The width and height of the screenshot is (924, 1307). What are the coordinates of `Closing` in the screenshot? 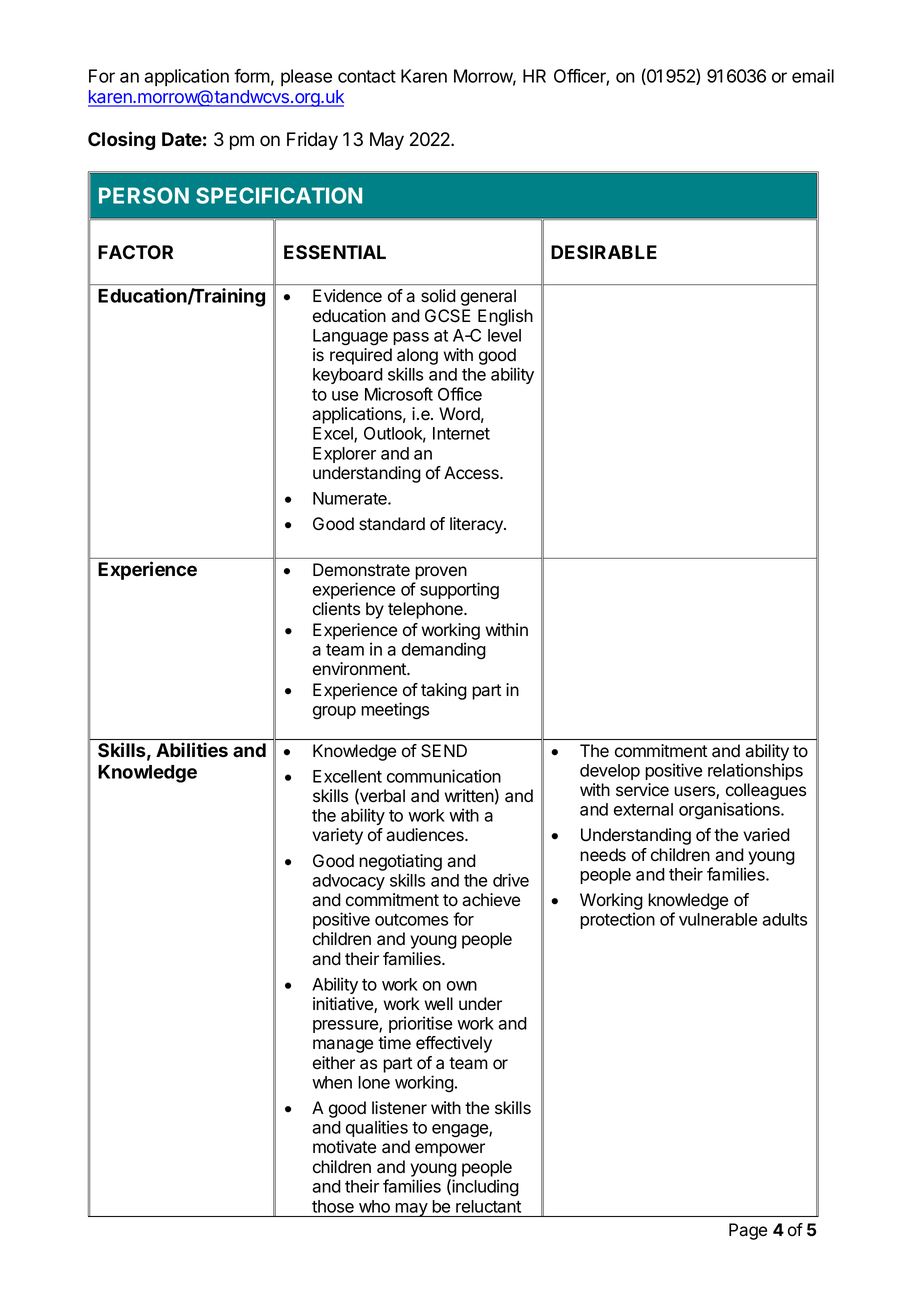 It's located at (121, 140).
